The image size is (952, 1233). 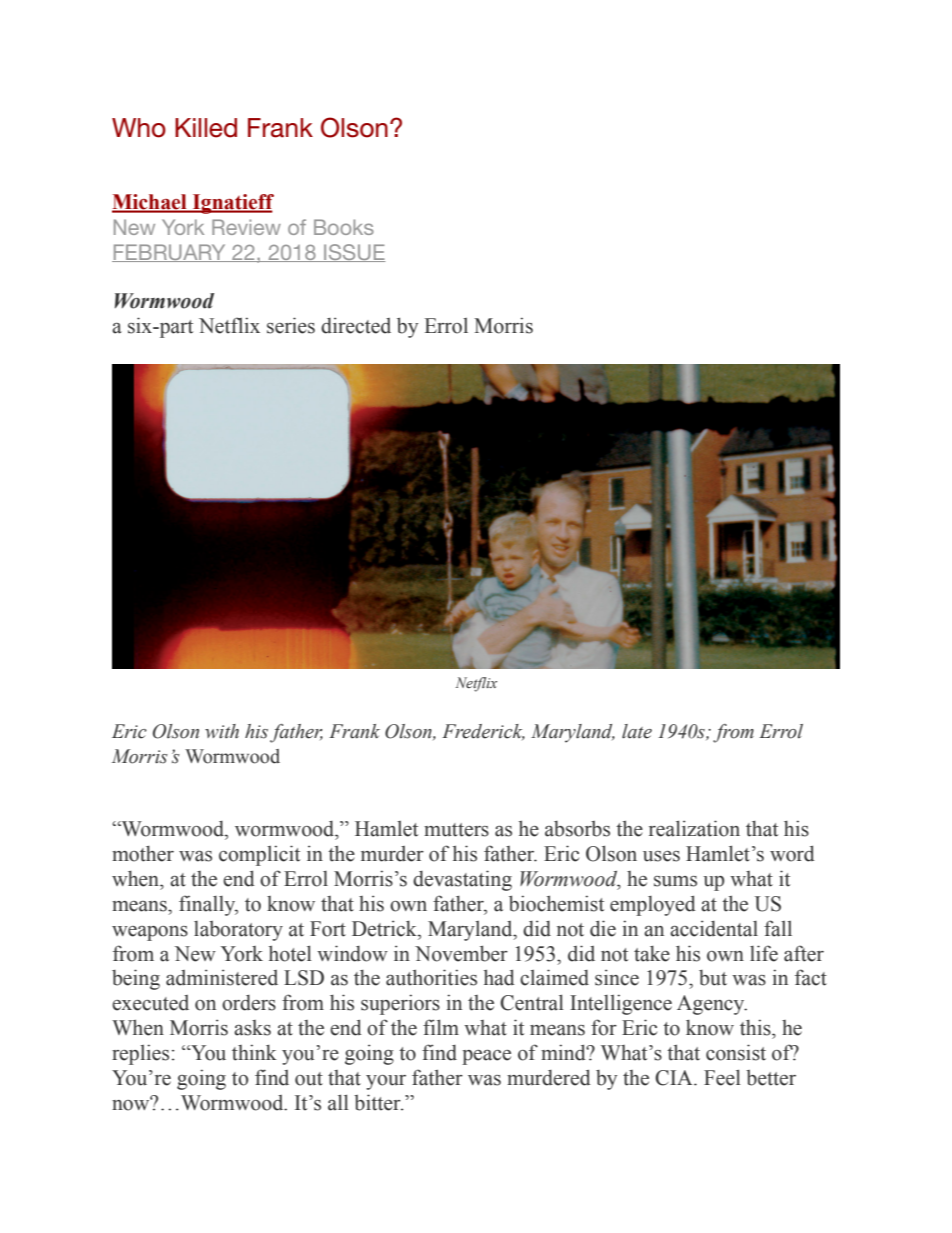 I want to click on with, so click(x=222, y=731).
